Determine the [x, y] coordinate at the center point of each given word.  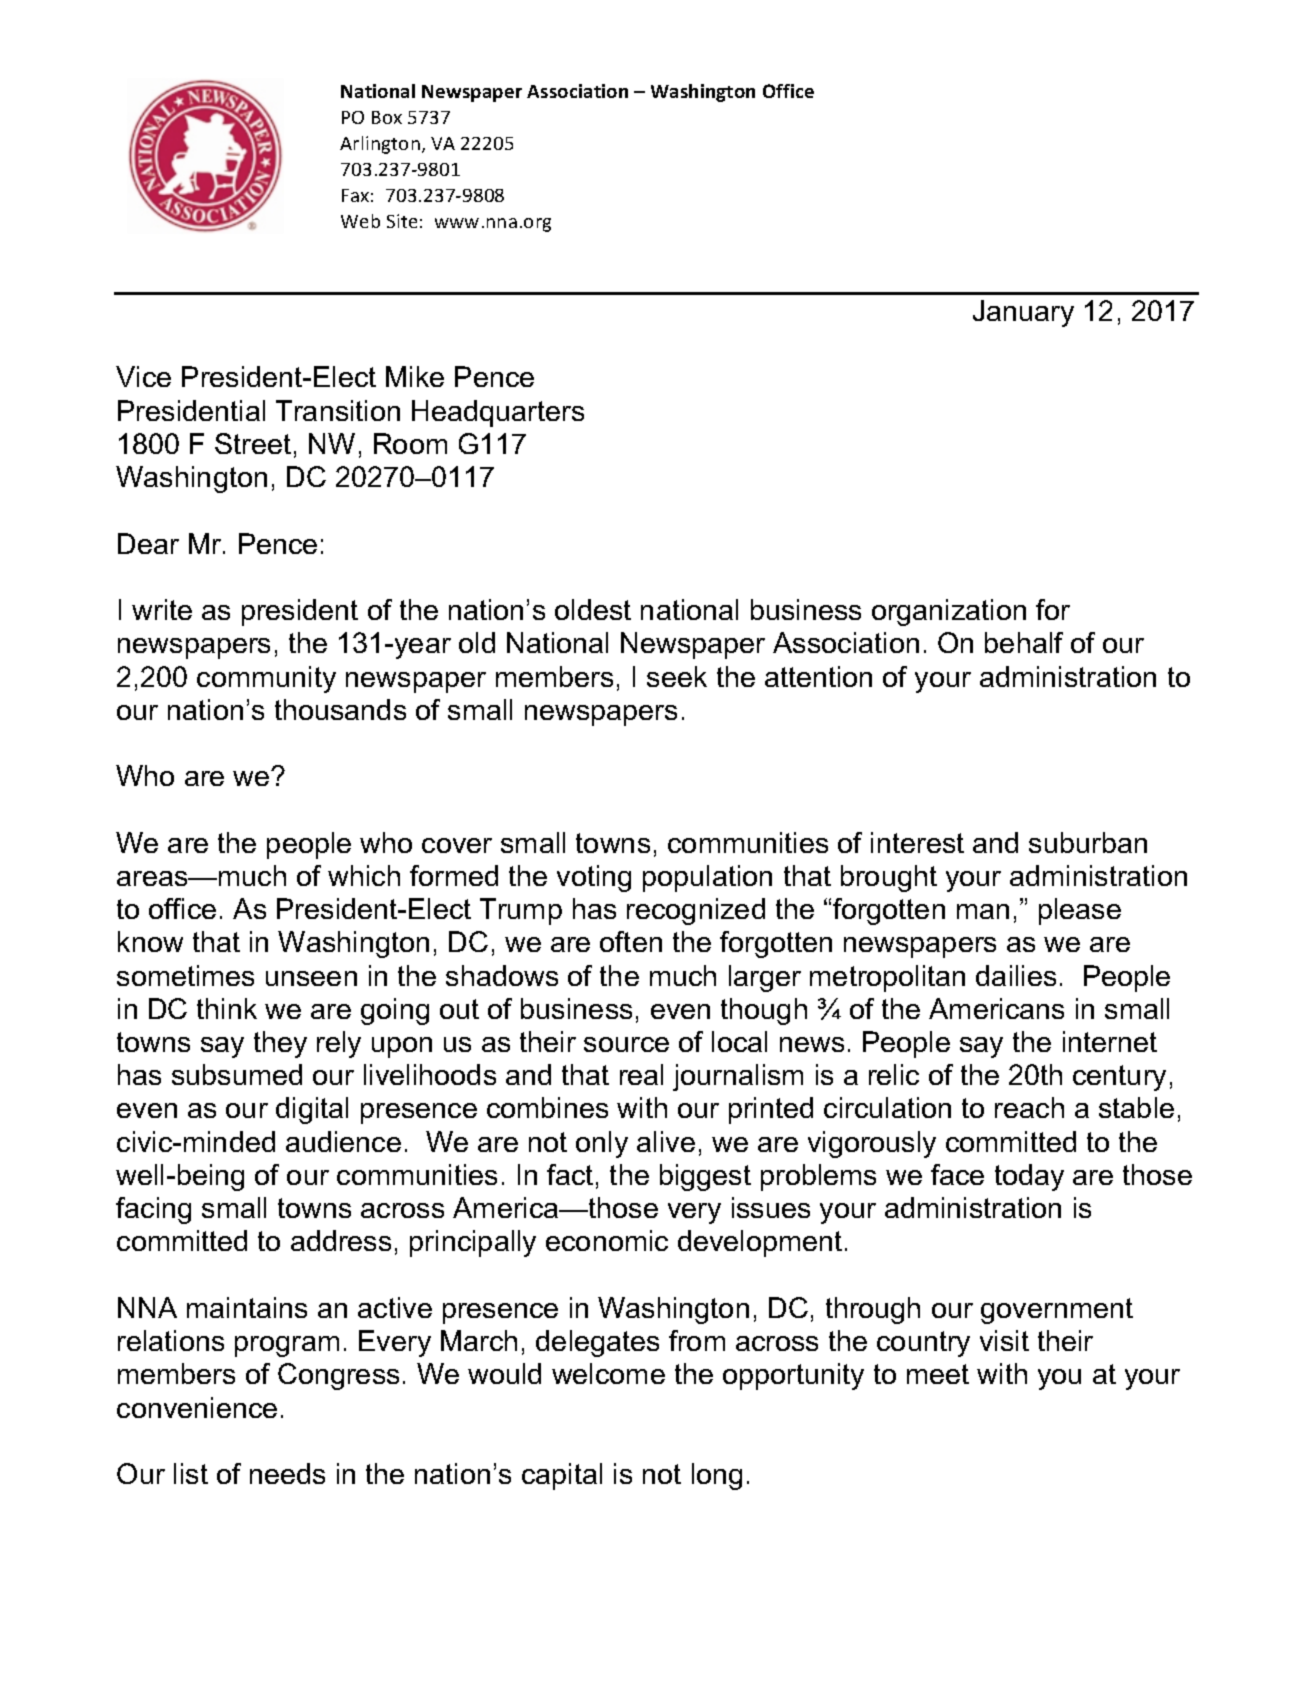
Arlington [380, 145]
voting [594, 878]
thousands [340, 709]
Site [402, 221]
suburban [1088, 842]
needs [287, 1473]
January [1023, 313]
